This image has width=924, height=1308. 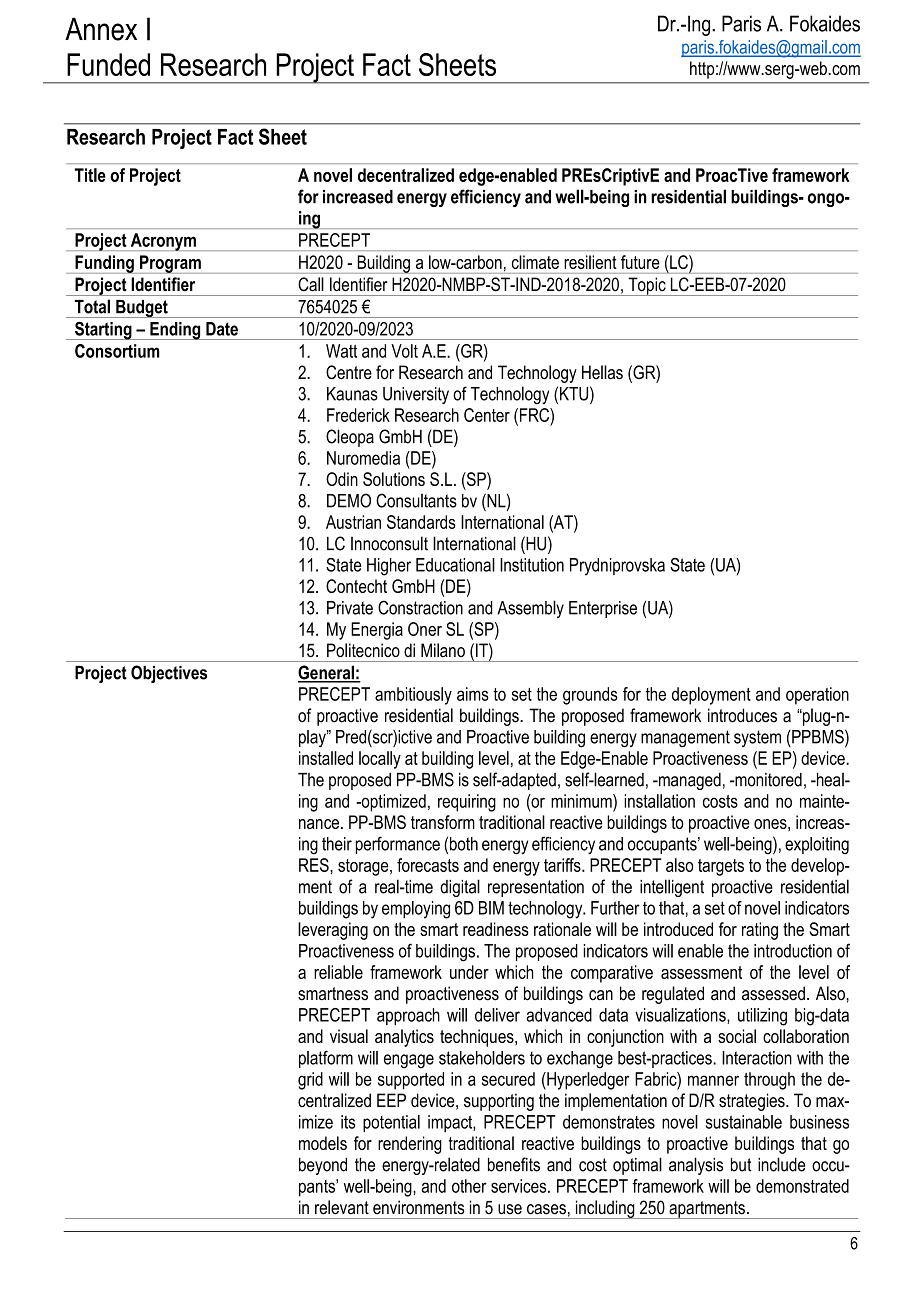 I want to click on other, so click(x=469, y=1186).
